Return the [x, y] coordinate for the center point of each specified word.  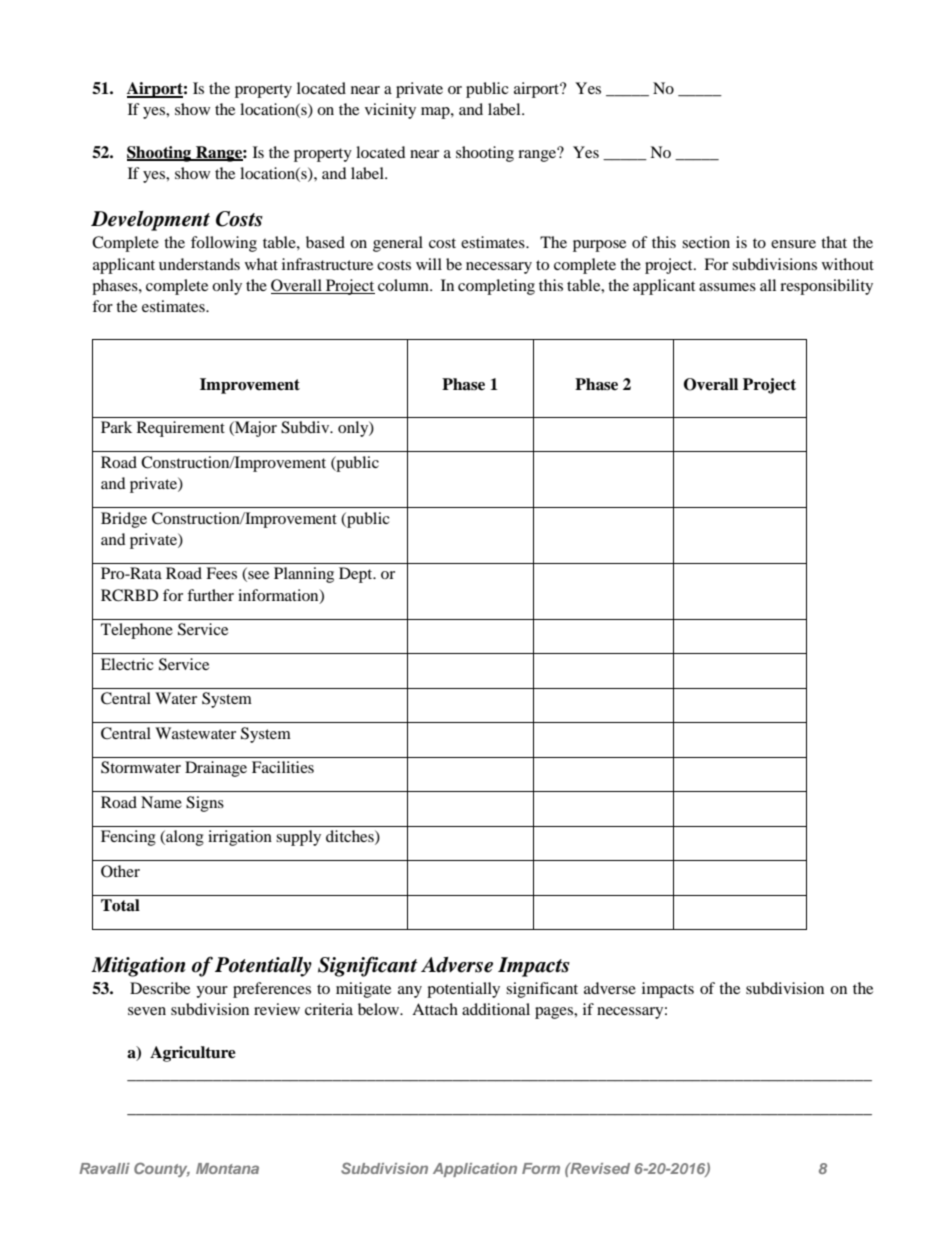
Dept [357, 575]
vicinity [390, 111]
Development [150, 221]
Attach [435, 1009]
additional [496, 1009]
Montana [227, 1168]
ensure [793, 244]
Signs [205, 804]
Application [475, 1170]
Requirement [181, 429]
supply [298, 838]
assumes [727, 287]
